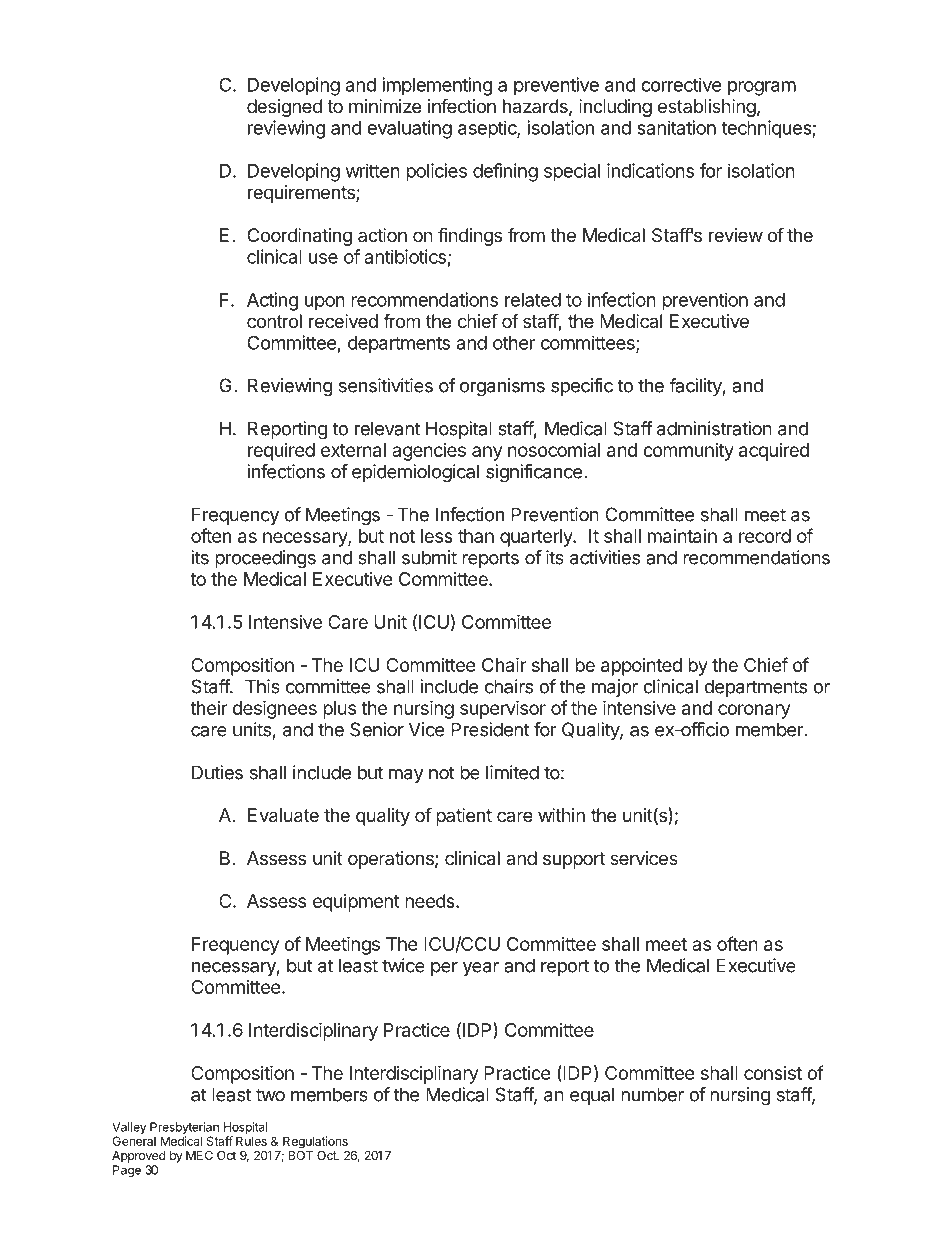 This screenshot has width=952, height=1233. I want to click on designed, so click(284, 108).
